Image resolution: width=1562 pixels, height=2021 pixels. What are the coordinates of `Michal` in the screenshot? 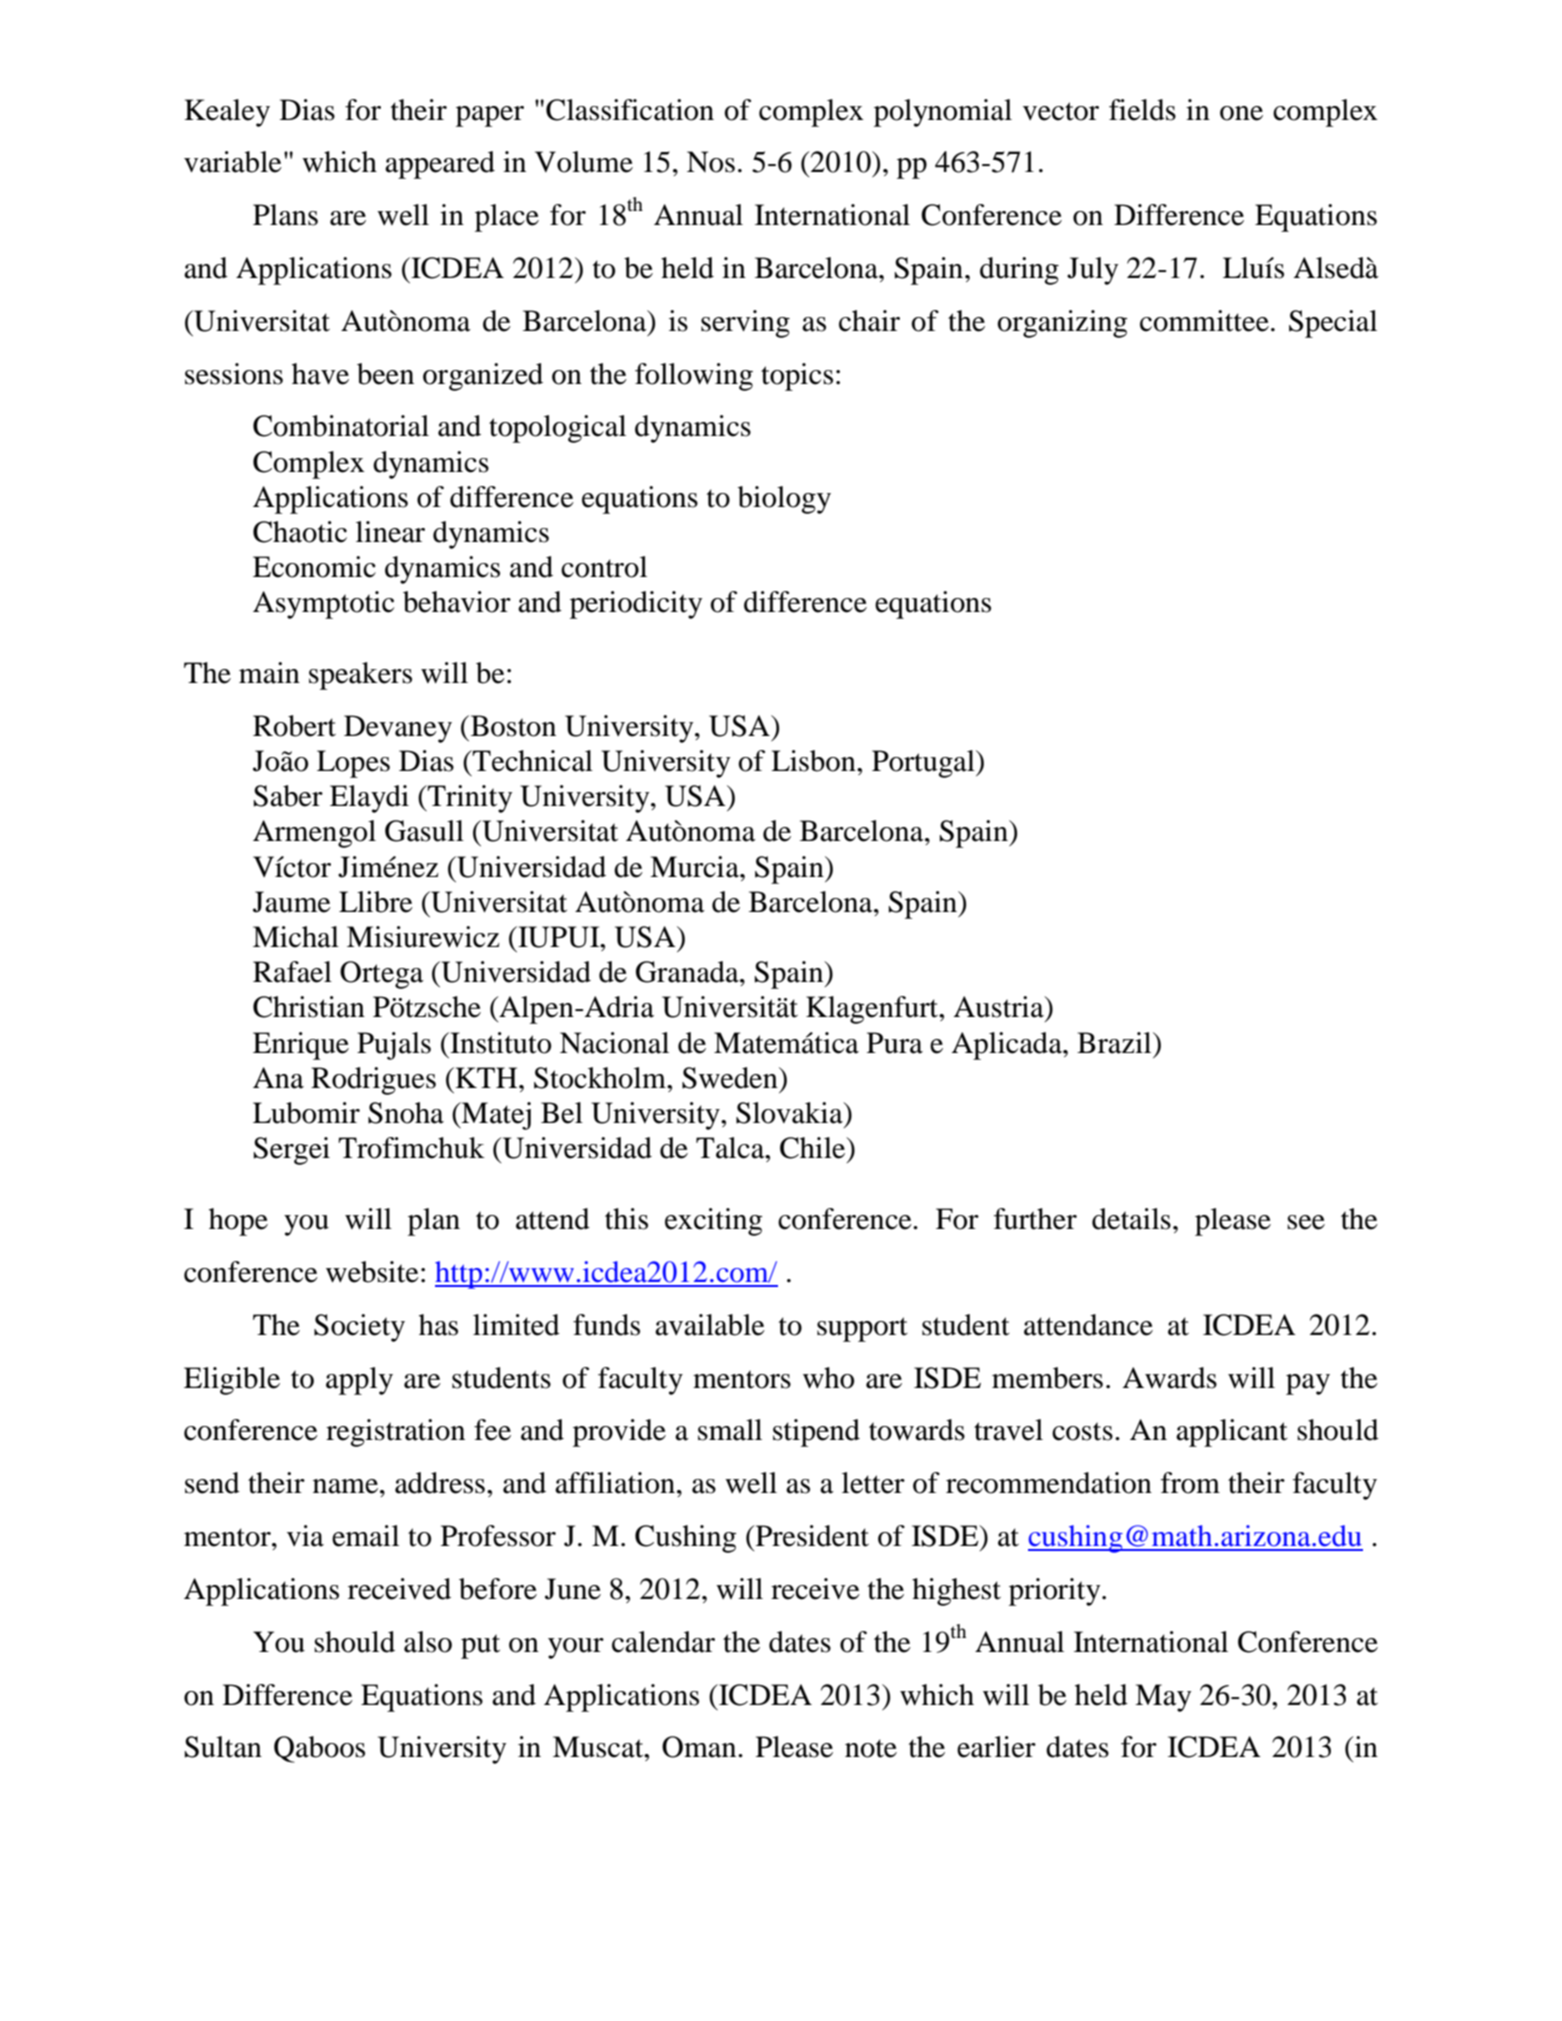 It's located at (296, 937).
